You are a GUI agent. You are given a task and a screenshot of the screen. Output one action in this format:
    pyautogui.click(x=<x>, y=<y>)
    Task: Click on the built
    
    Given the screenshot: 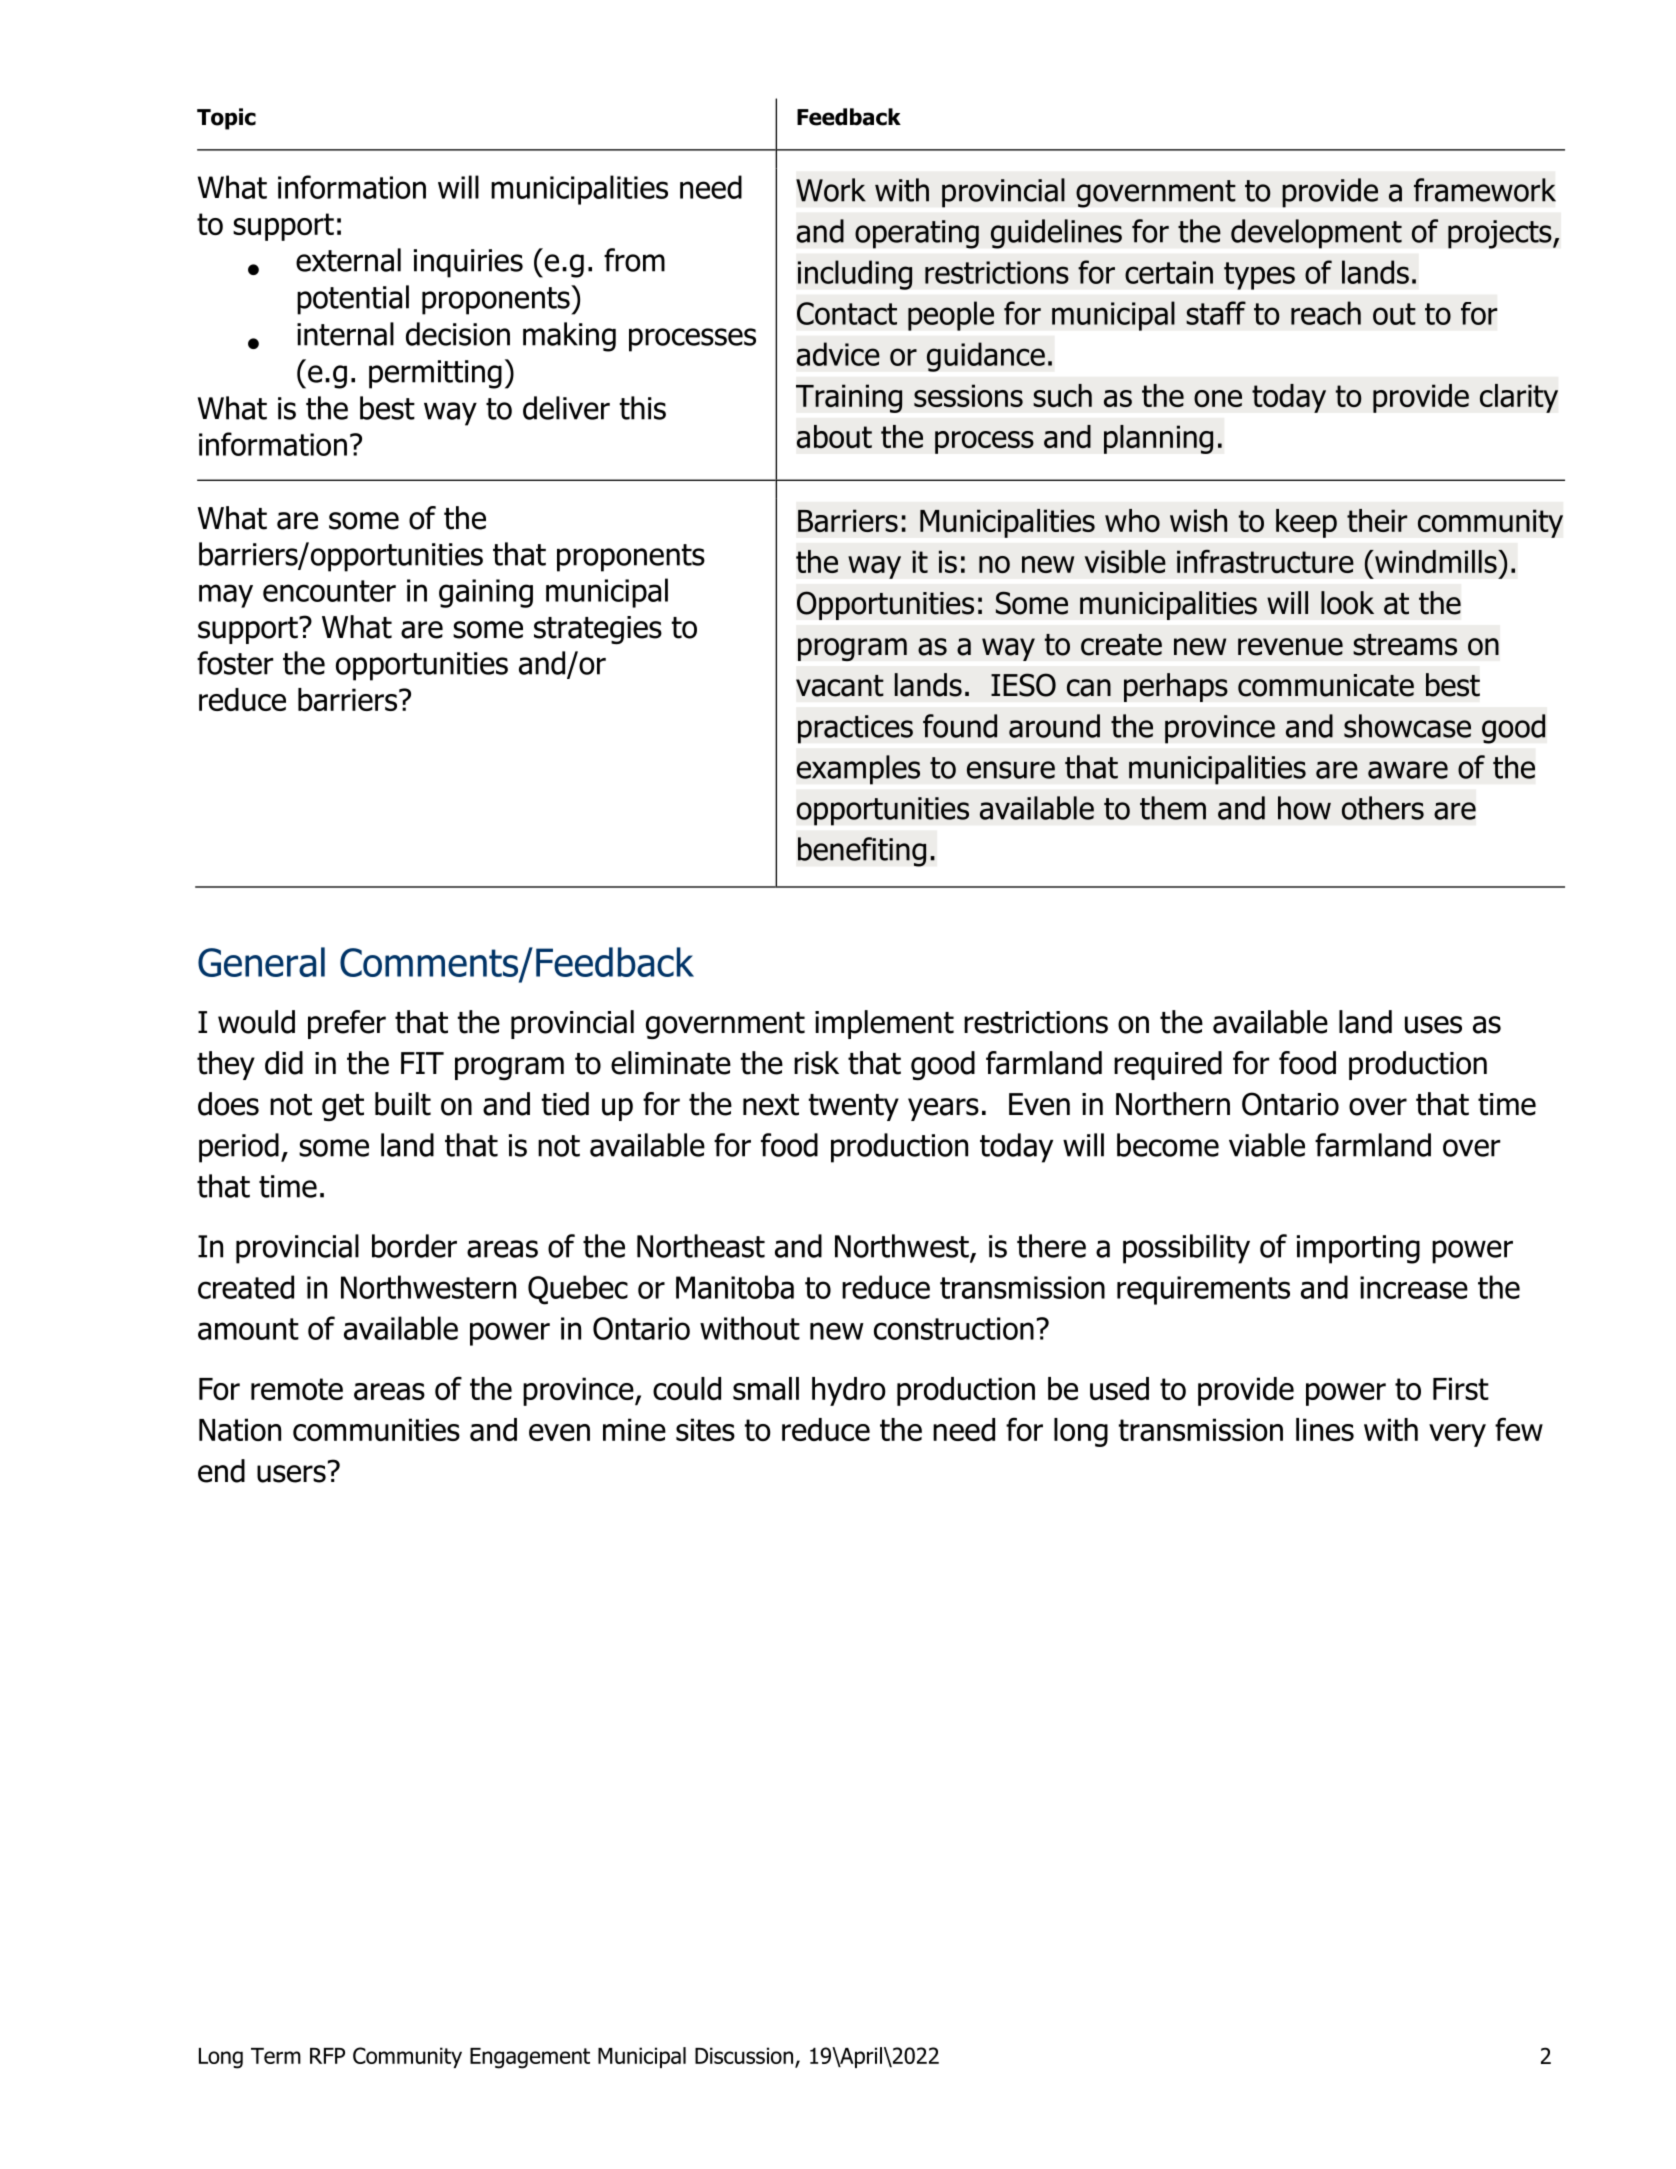 What is the action you would take?
    pyautogui.click(x=403, y=1104)
